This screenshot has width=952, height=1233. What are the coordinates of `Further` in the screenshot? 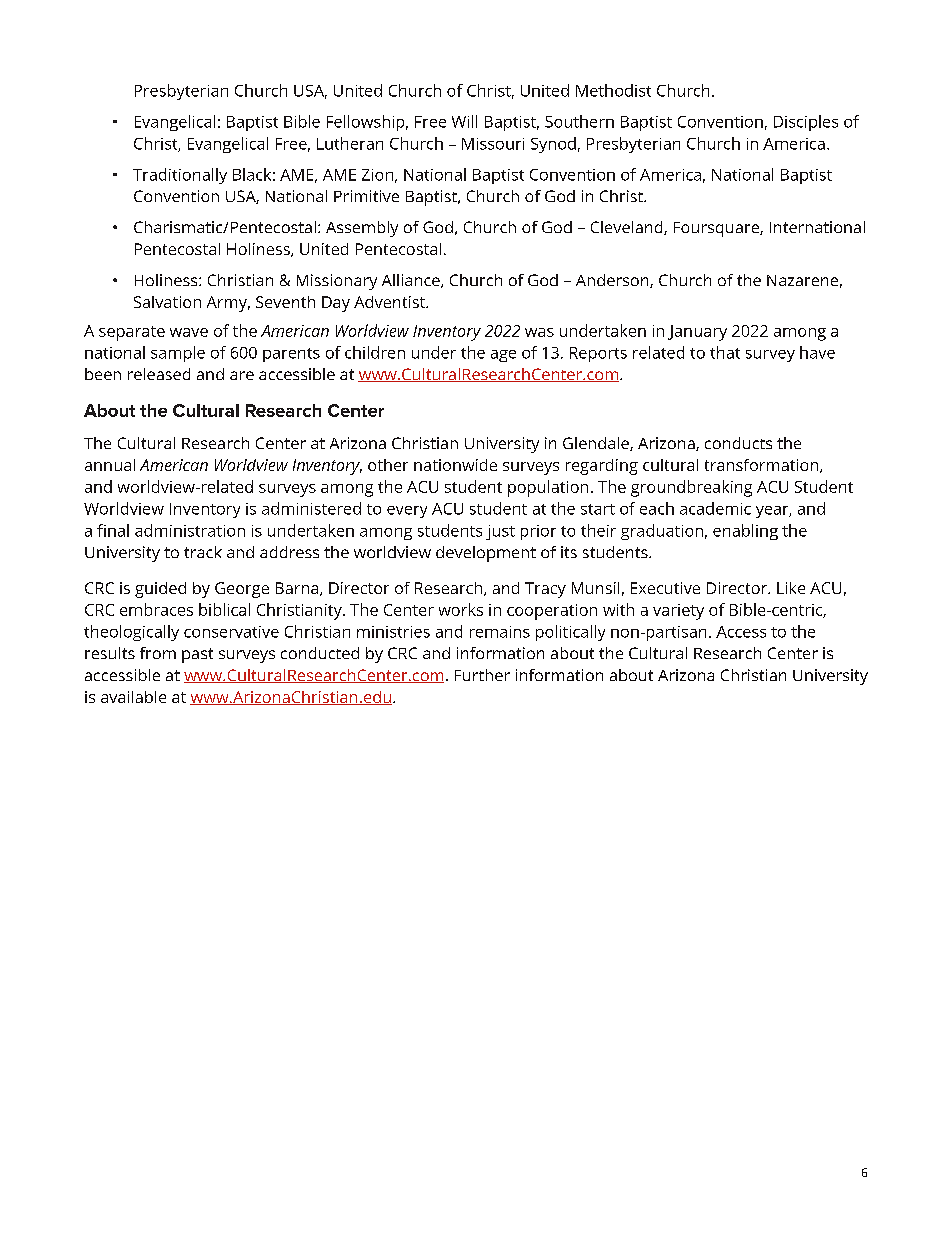 It's located at (482, 675).
